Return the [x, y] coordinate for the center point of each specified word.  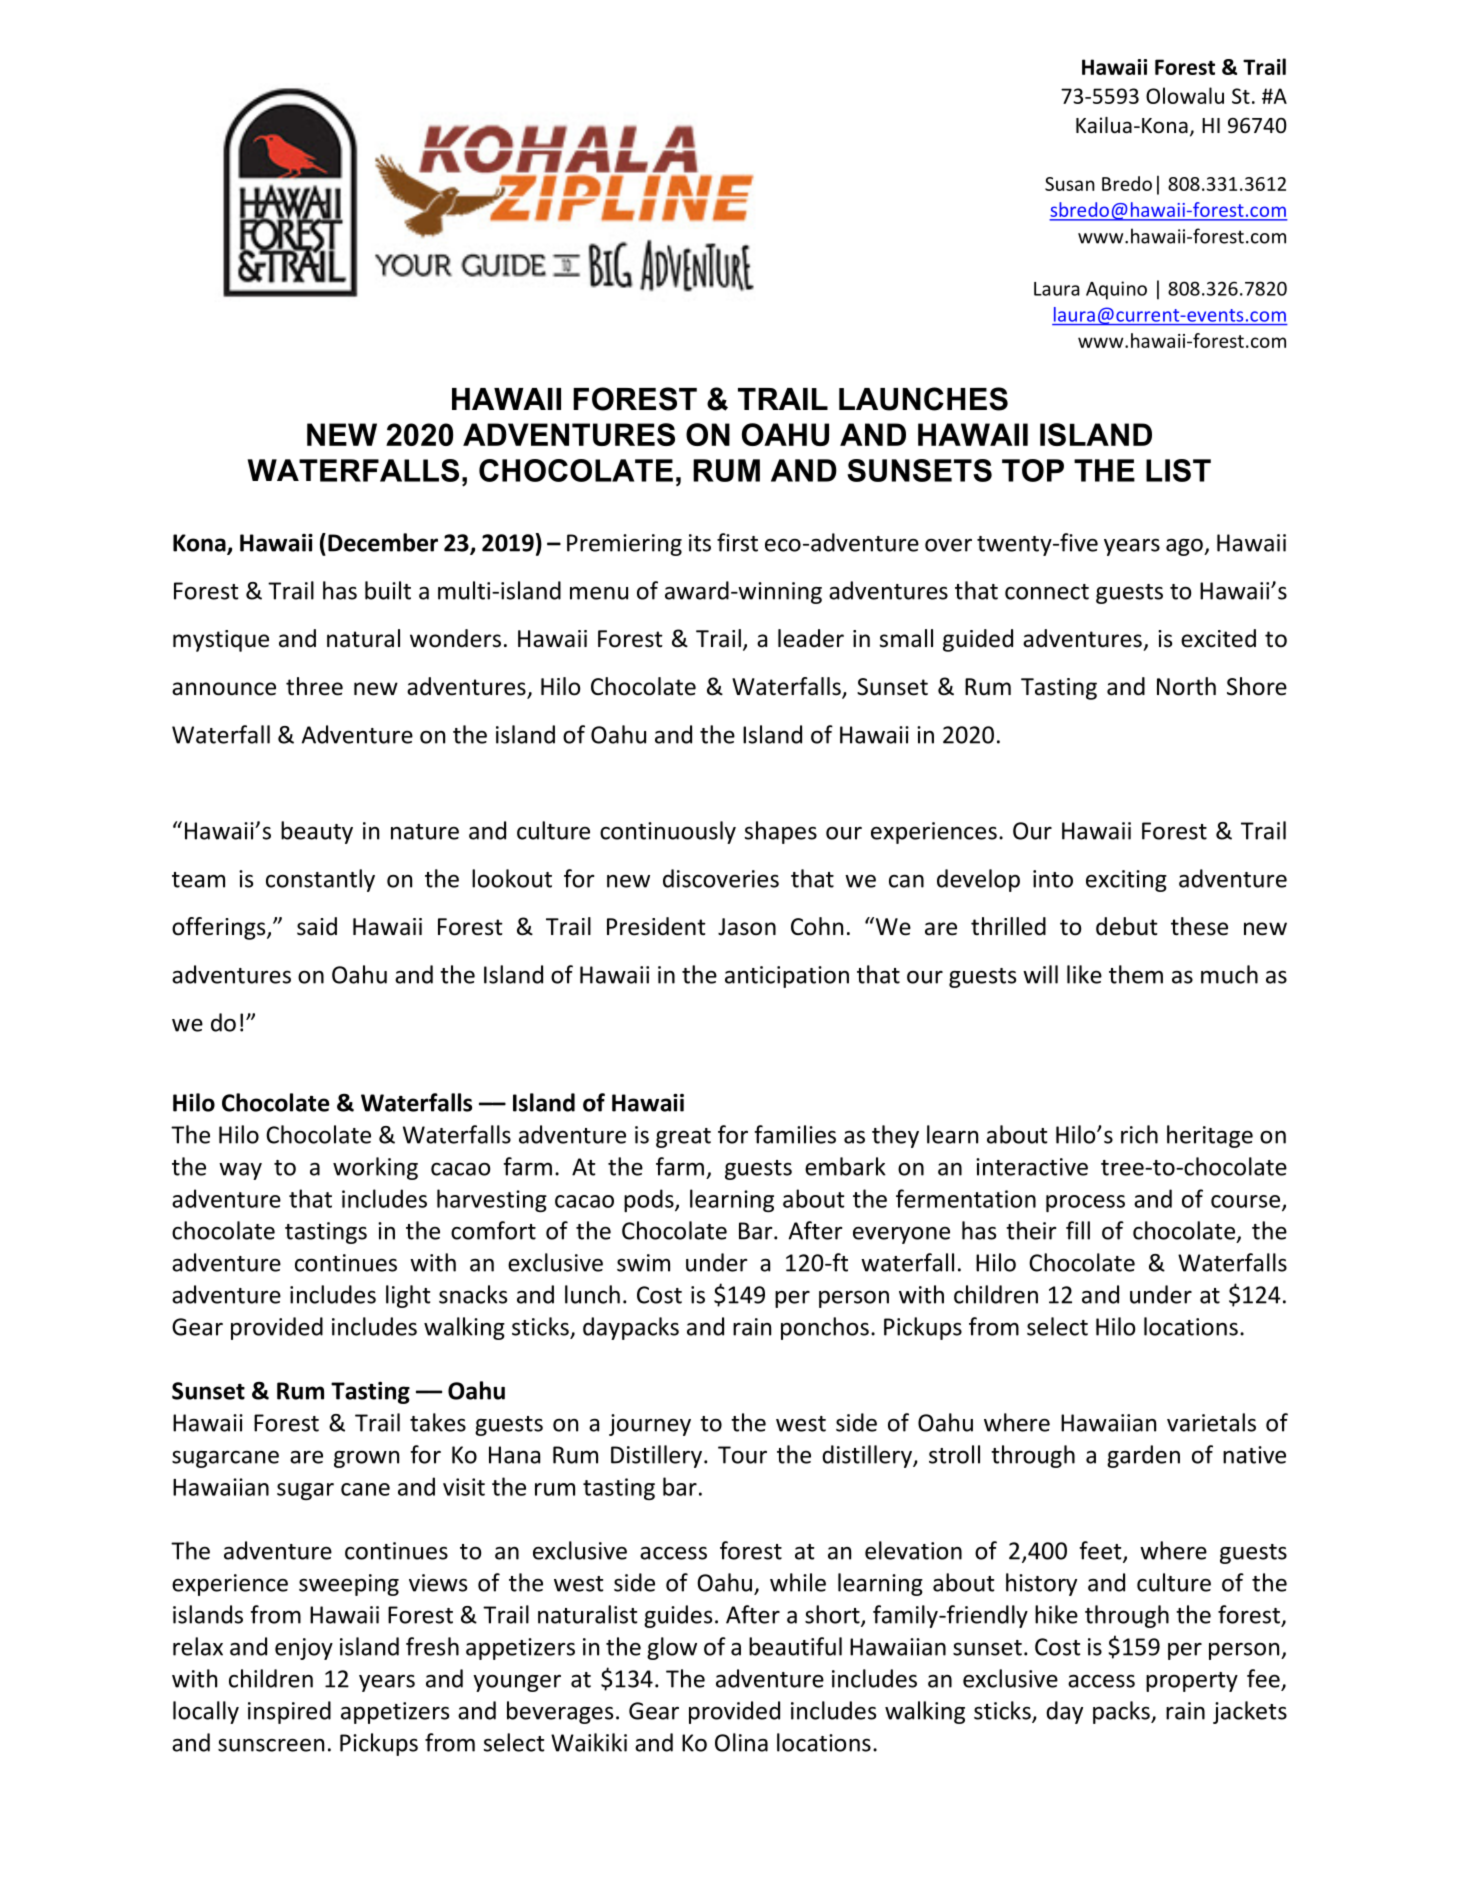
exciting [1126, 881]
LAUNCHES [923, 399]
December [383, 542]
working [375, 1168]
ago [1185, 547]
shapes [781, 832]
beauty [317, 832]
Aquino [1116, 290]
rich [1139, 1134]
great [683, 1138]
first [737, 542]
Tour [742, 1455]
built [388, 590]
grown [366, 1459]
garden [1143, 1456]
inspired [289, 1712]
